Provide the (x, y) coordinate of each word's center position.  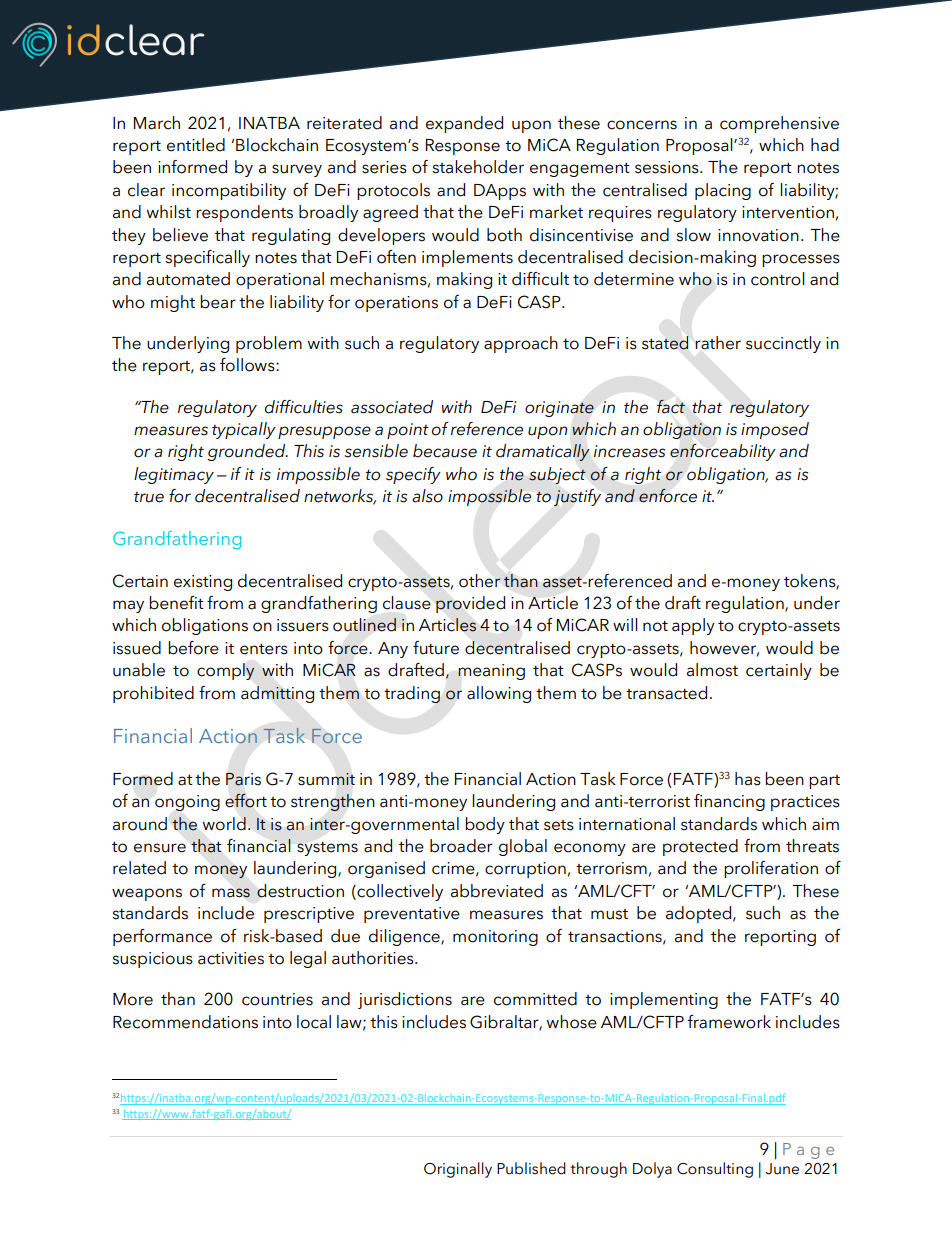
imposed (775, 430)
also (427, 496)
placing (723, 191)
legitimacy (174, 475)
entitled (196, 145)
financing (729, 802)
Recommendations (185, 1022)
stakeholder (478, 167)
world (224, 824)
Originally (458, 1170)
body (485, 825)
